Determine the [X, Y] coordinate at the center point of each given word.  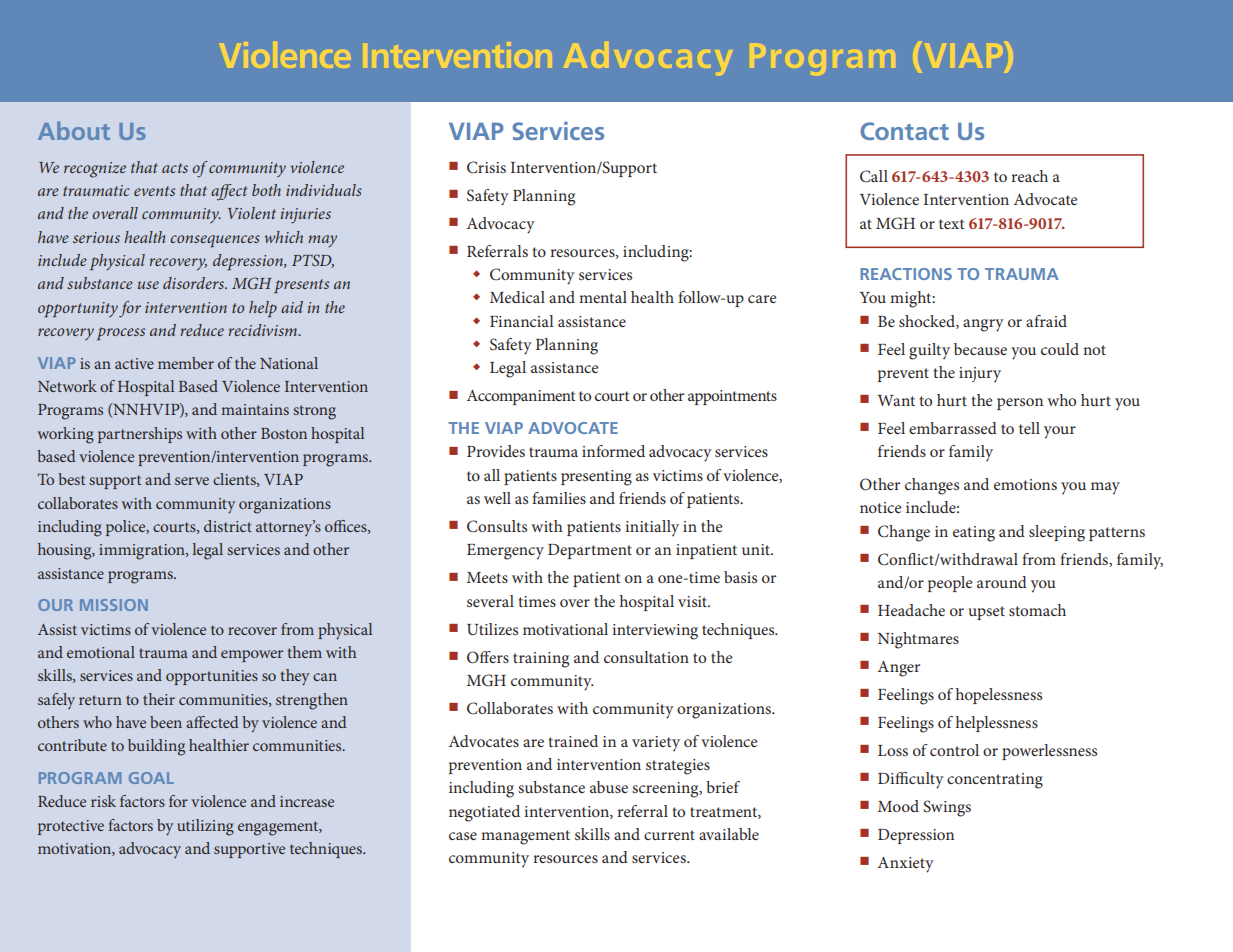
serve [192, 481]
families [559, 498]
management [525, 837]
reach [1029, 176]
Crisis [486, 167]
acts [175, 168]
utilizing [205, 827]
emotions [1025, 484]
